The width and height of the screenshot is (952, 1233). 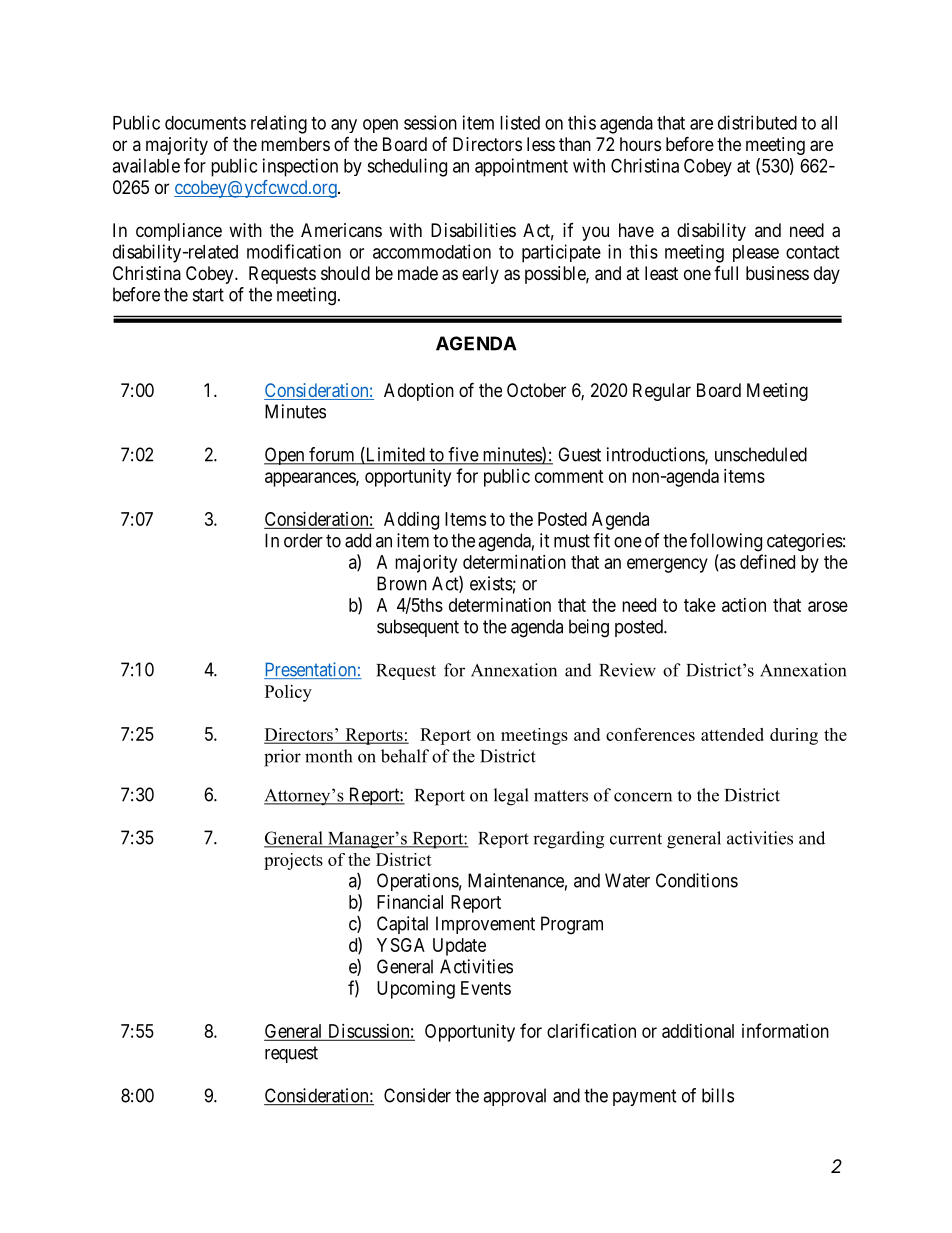 I want to click on action, so click(x=744, y=605).
